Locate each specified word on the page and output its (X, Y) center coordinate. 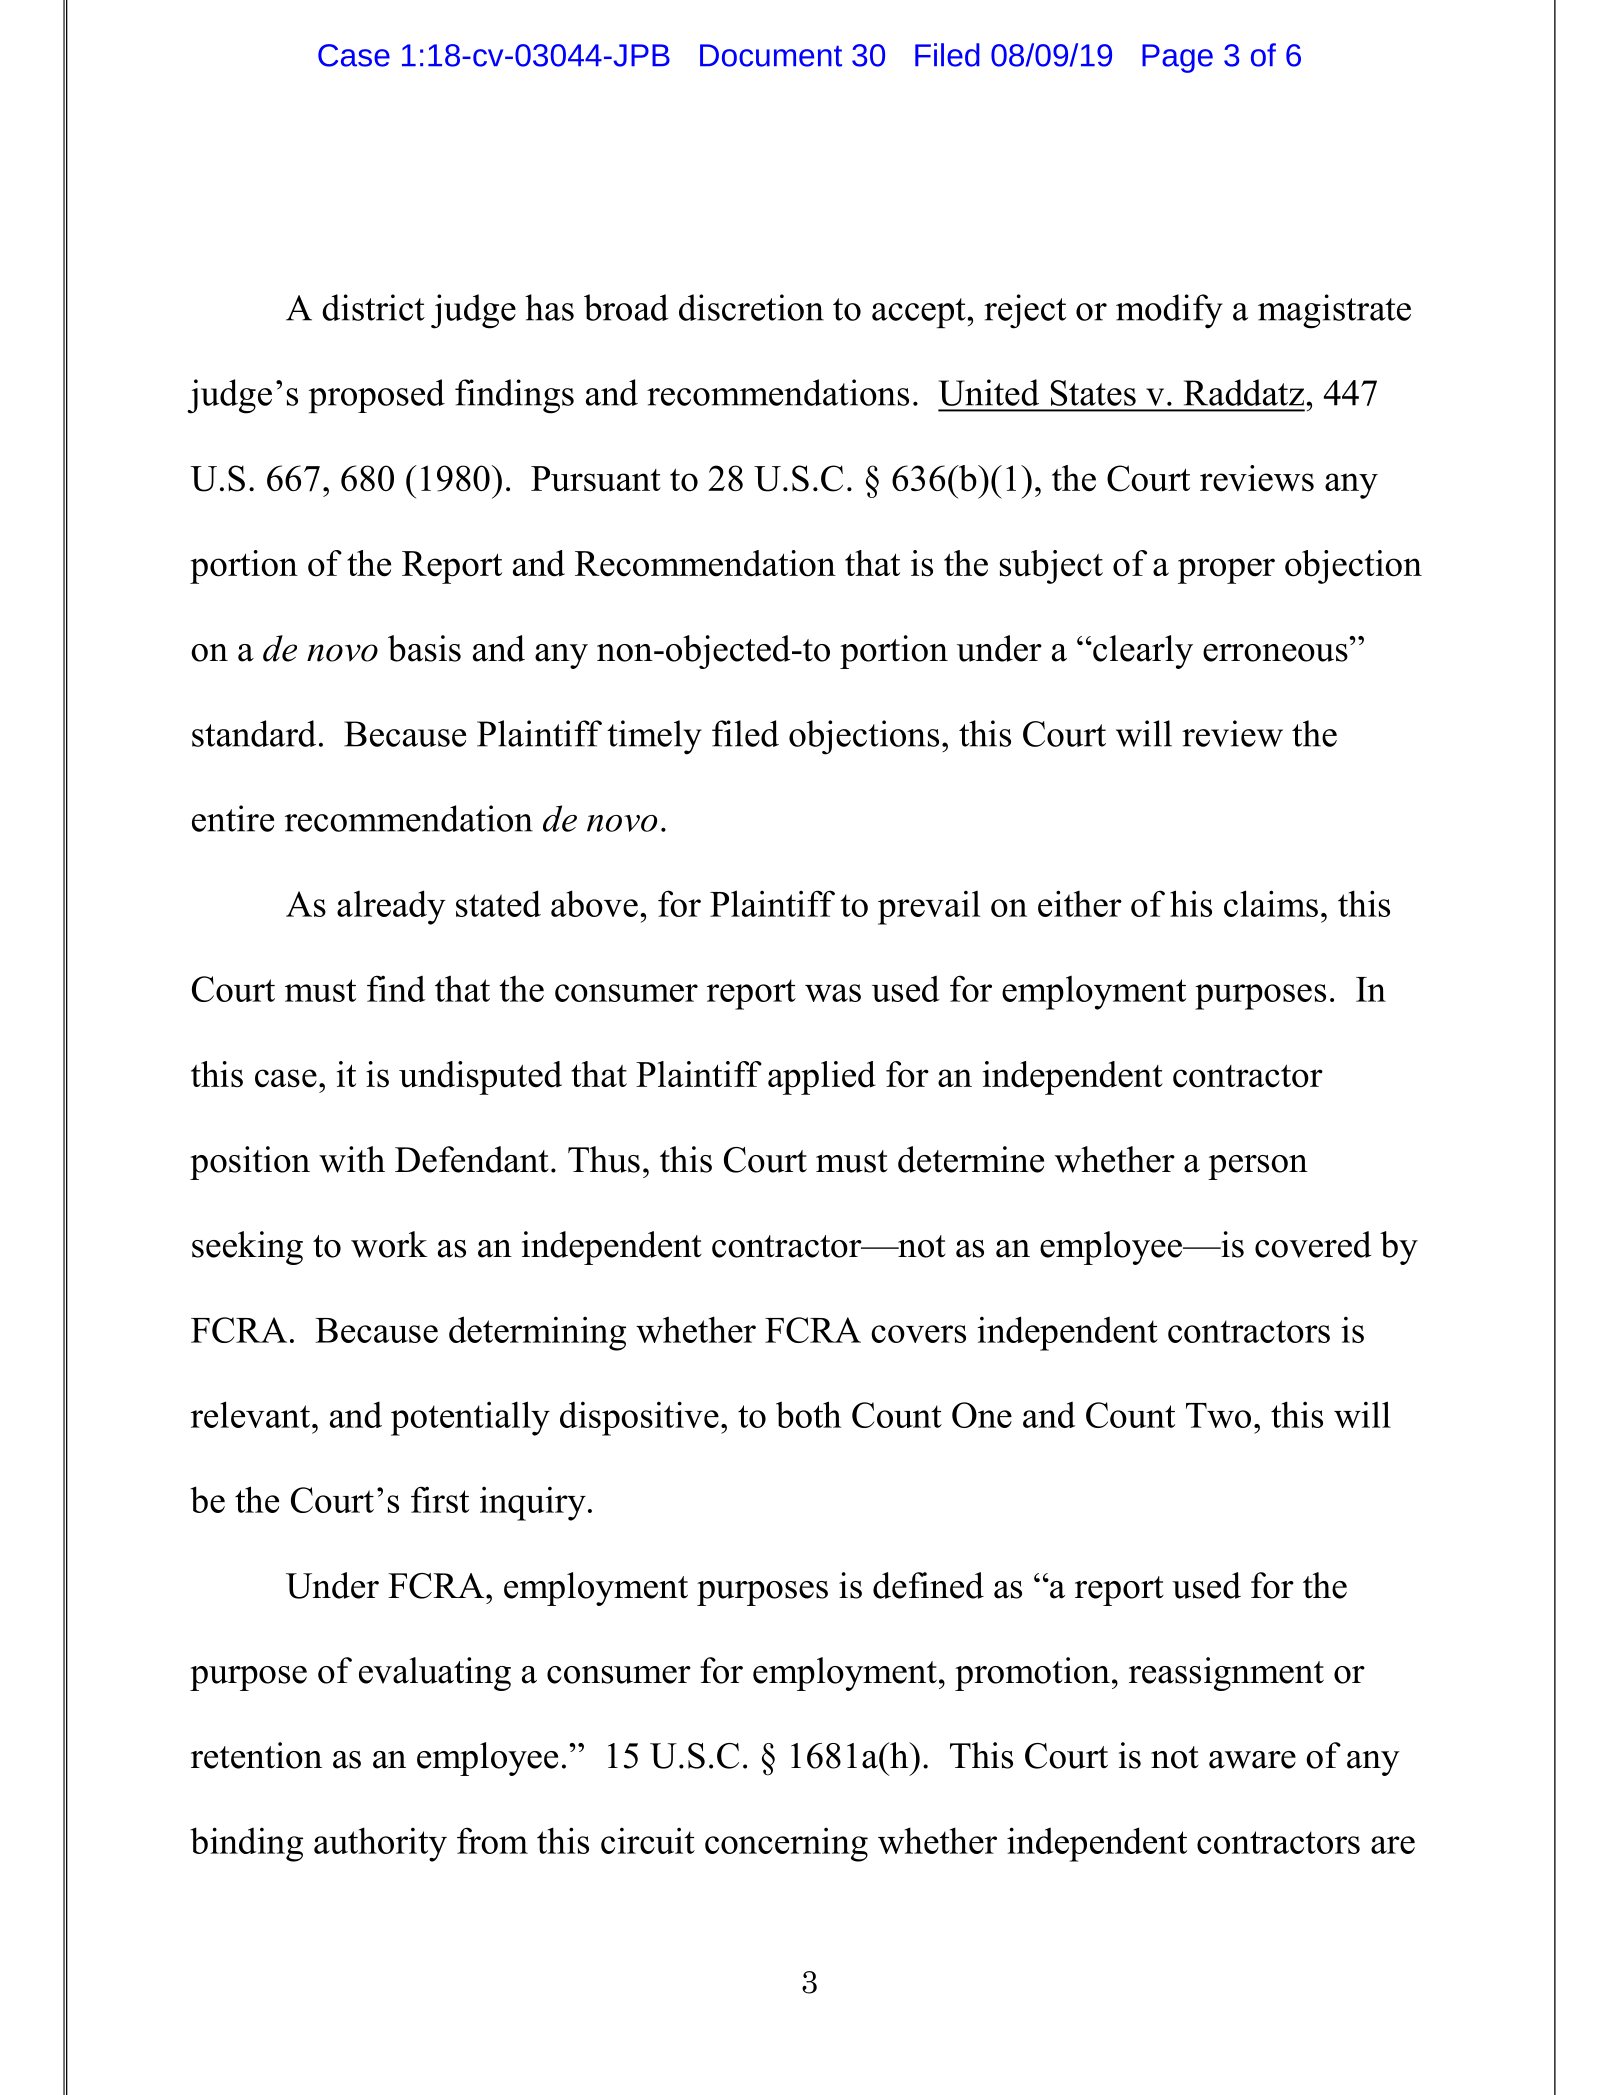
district (373, 307)
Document (771, 55)
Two (1218, 1415)
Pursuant (596, 479)
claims (1271, 903)
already (391, 907)
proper (1226, 571)
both (808, 1414)
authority (380, 1844)
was (833, 993)
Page (1177, 58)
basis (424, 648)
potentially (470, 1418)
